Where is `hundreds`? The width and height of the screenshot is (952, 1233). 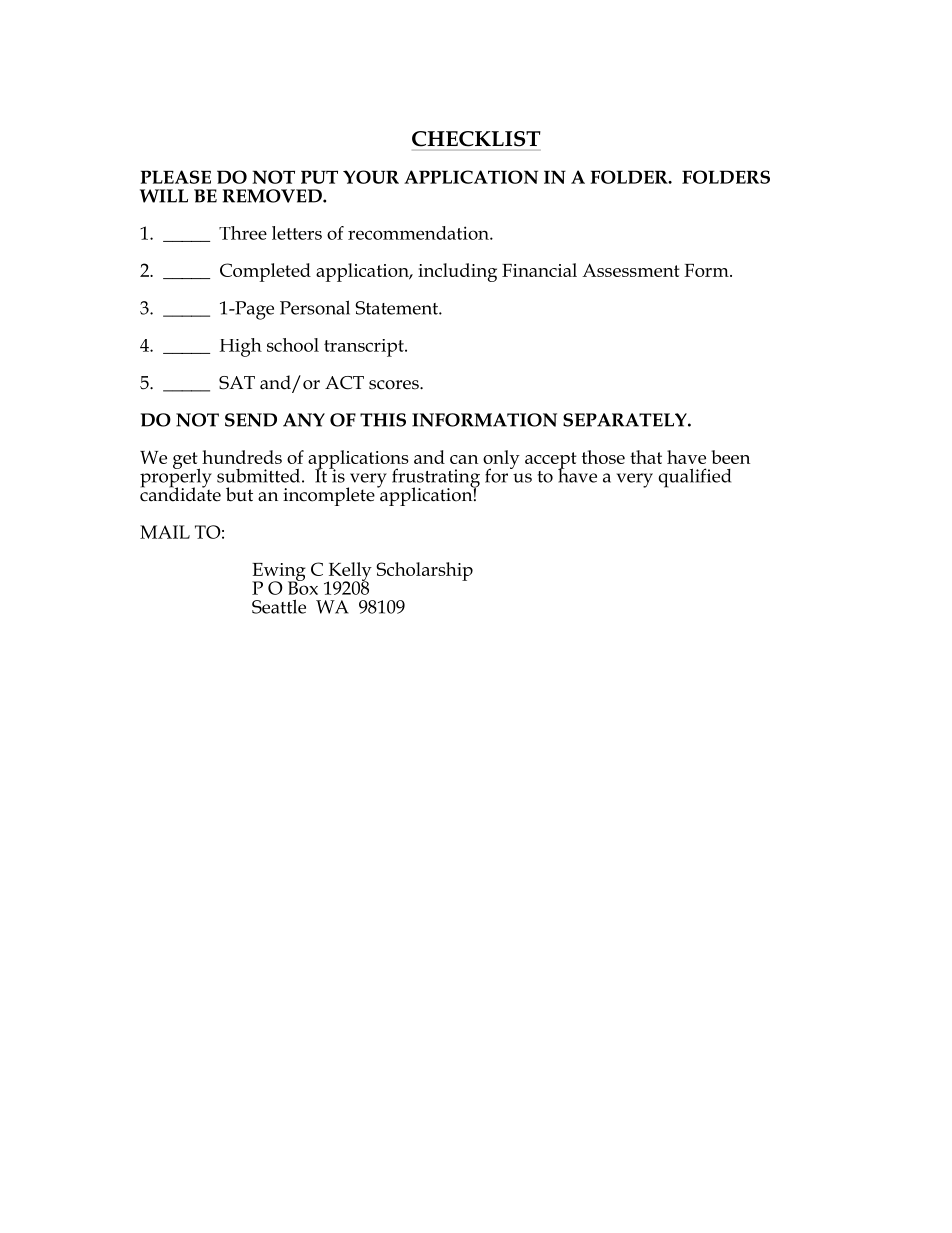
hundreds is located at coordinates (242, 457).
